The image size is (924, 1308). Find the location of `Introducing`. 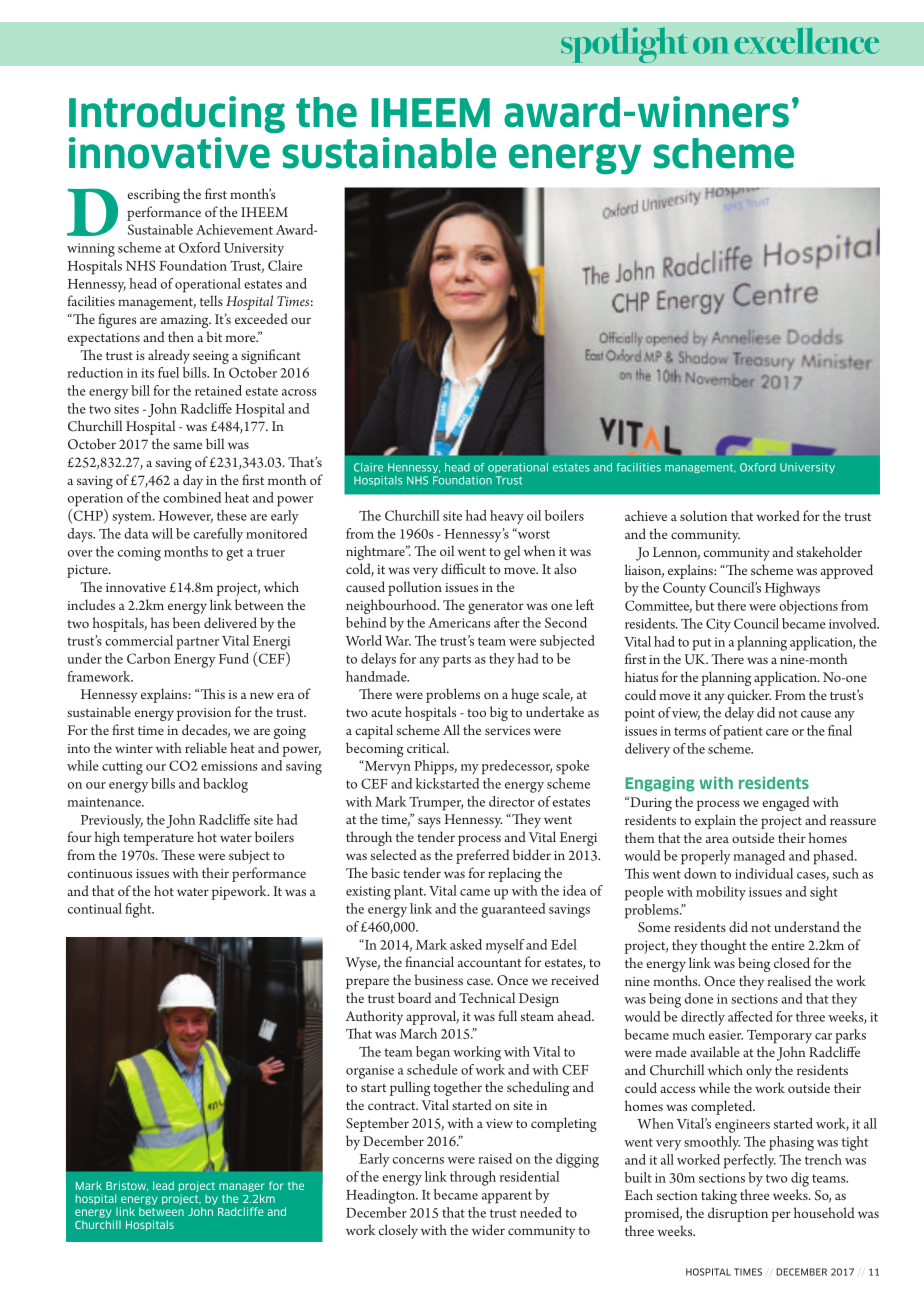

Introducing is located at coordinates (177, 115).
